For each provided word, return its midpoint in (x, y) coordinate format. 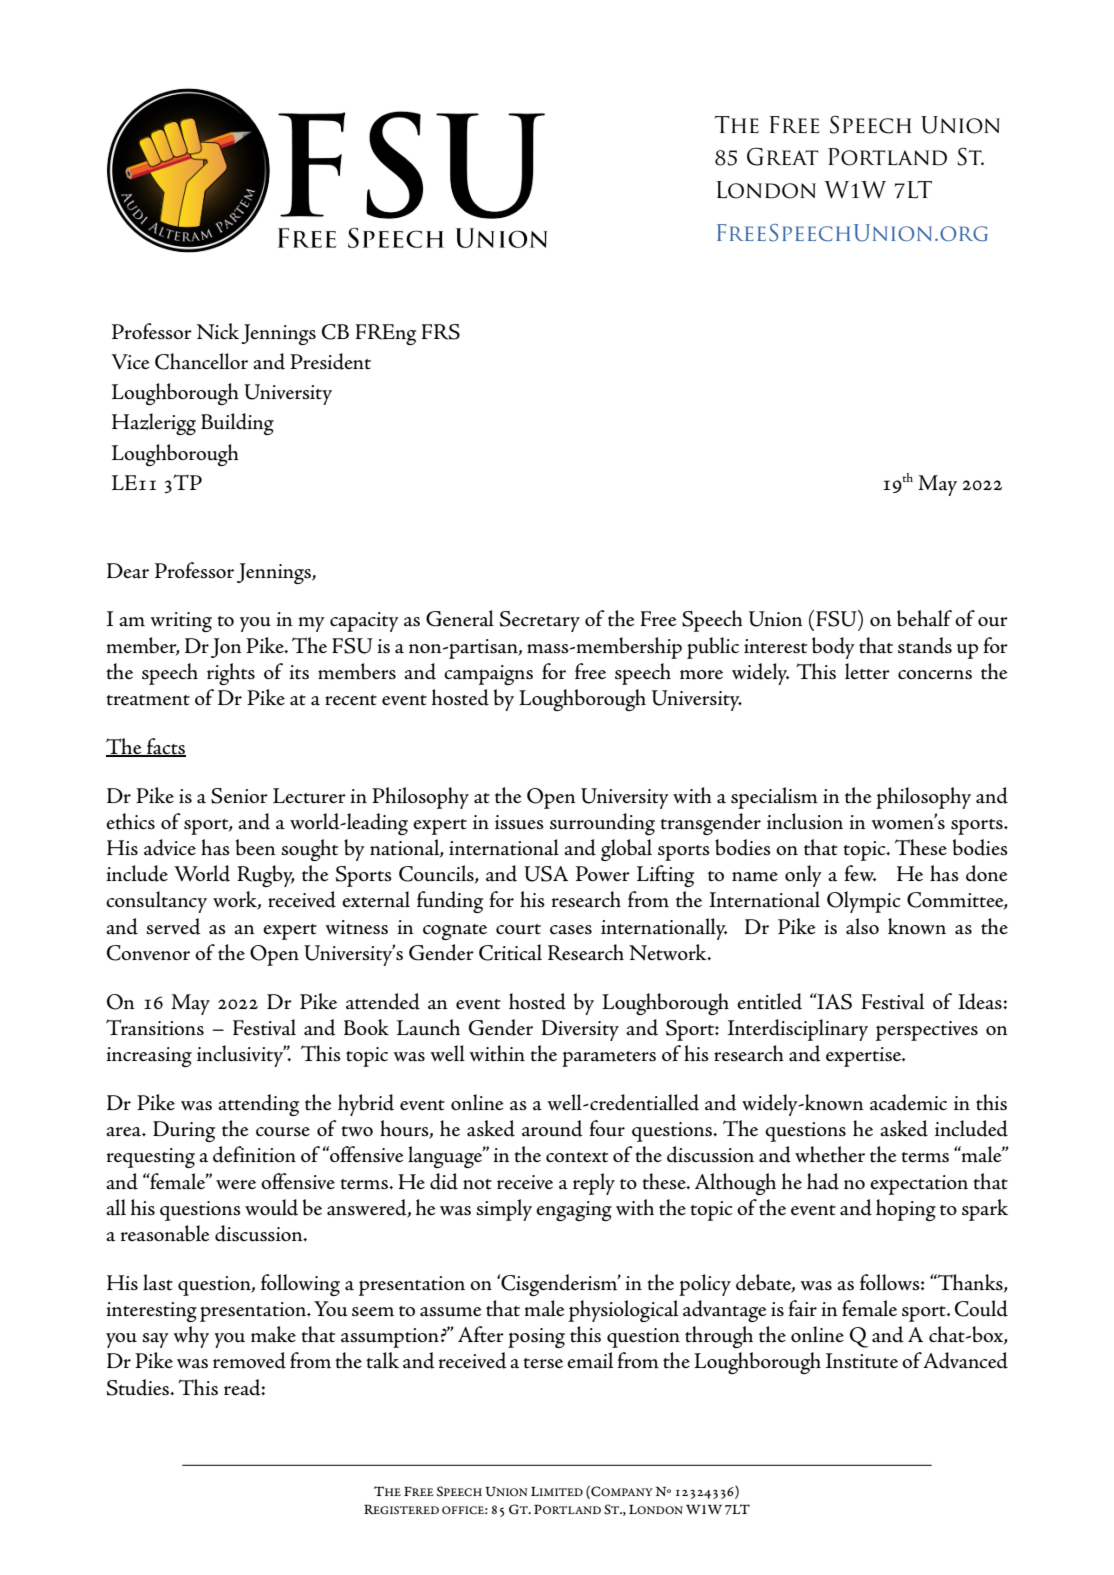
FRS (441, 332)
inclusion (805, 821)
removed (249, 1360)
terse (543, 1363)
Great (782, 156)
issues (519, 822)
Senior (239, 796)
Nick (218, 331)
